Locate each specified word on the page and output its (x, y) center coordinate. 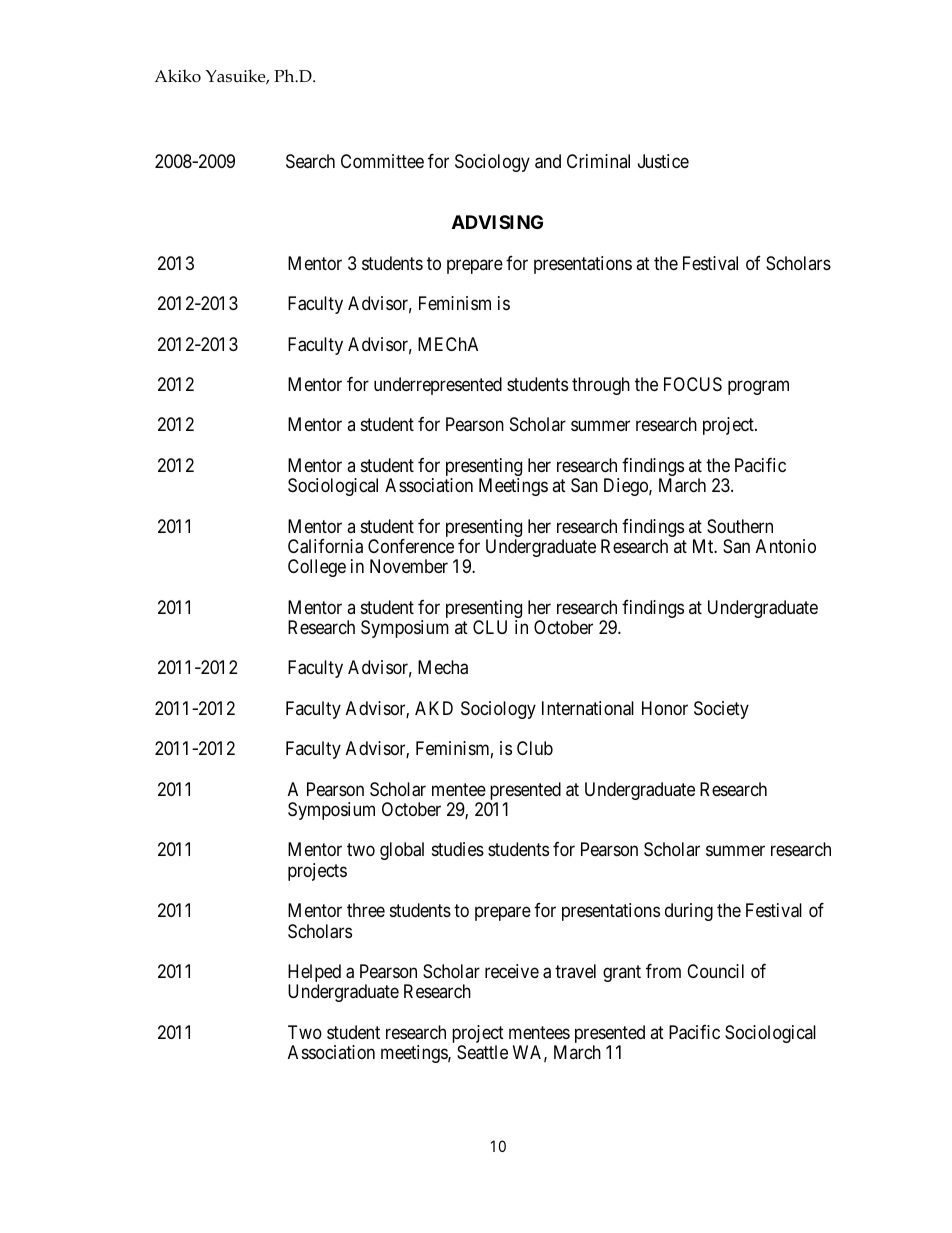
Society (721, 710)
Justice (663, 161)
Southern (740, 526)
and (548, 161)
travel (575, 971)
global (402, 851)
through (601, 386)
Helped (314, 974)
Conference (411, 546)
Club (535, 748)
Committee (382, 161)
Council (715, 971)
